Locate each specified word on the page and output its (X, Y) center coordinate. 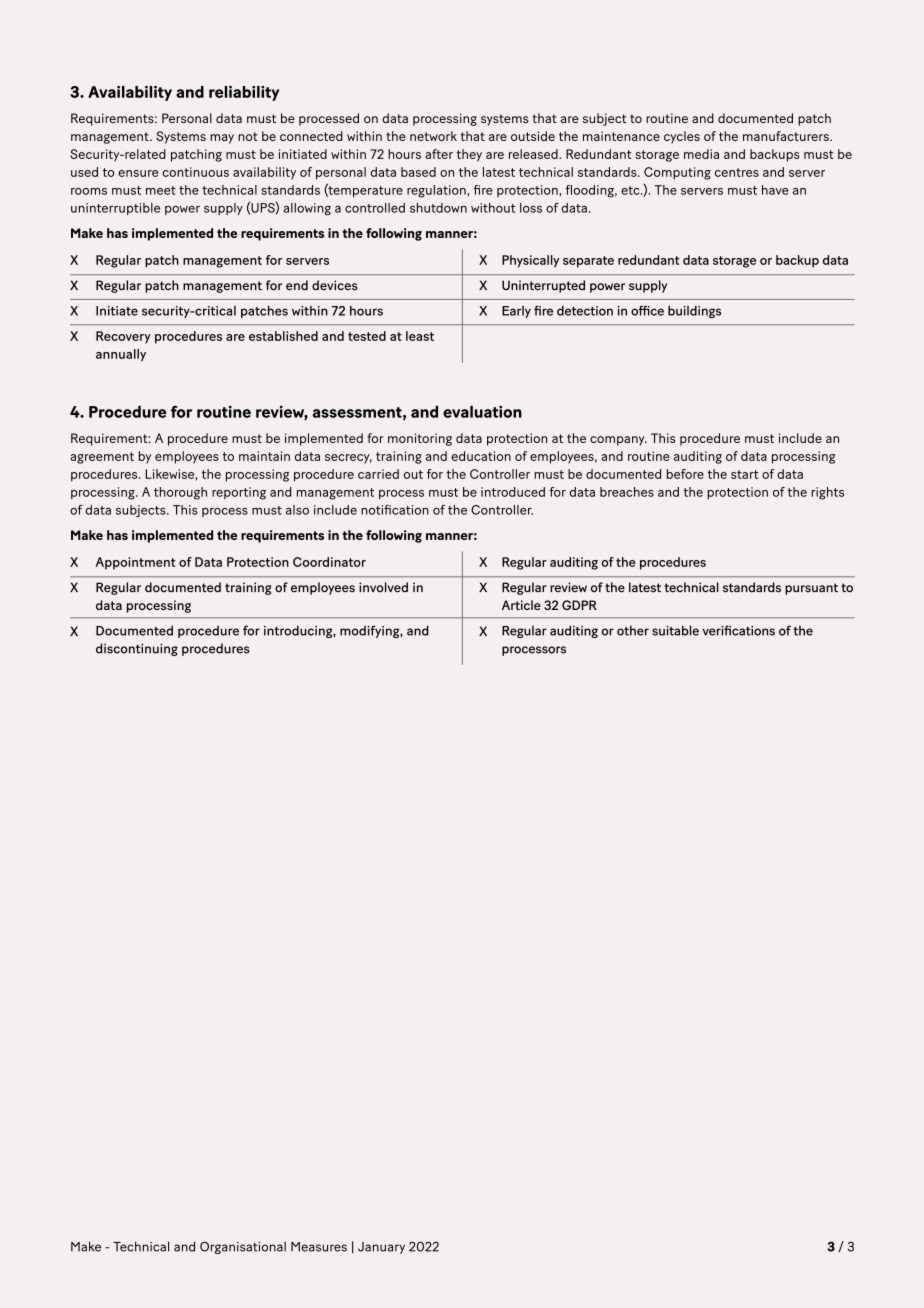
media (701, 154)
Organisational (243, 1247)
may (222, 139)
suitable (675, 630)
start (744, 474)
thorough (180, 493)
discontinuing (137, 649)
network (433, 136)
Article (521, 605)
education (481, 456)
